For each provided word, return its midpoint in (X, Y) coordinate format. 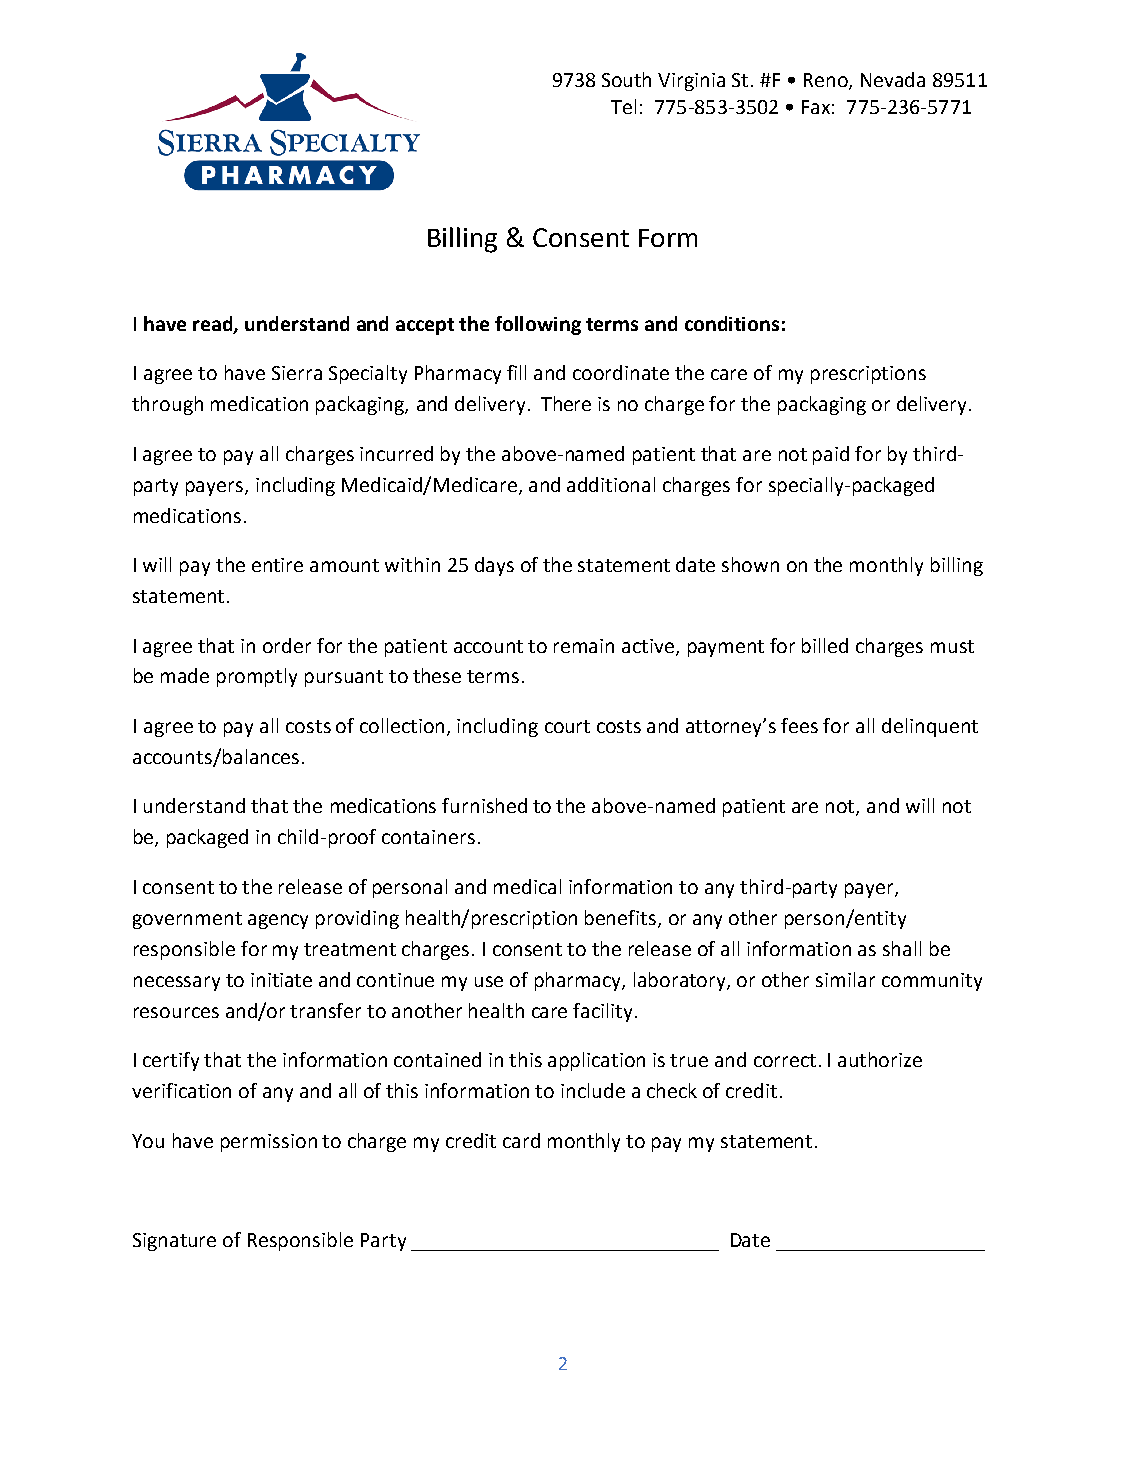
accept (425, 326)
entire (277, 565)
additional (611, 484)
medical (527, 886)
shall (902, 948)
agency (278, 921)
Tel (623, 106)
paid (831, 455)
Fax (816, 107)
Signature (174, 1242)
